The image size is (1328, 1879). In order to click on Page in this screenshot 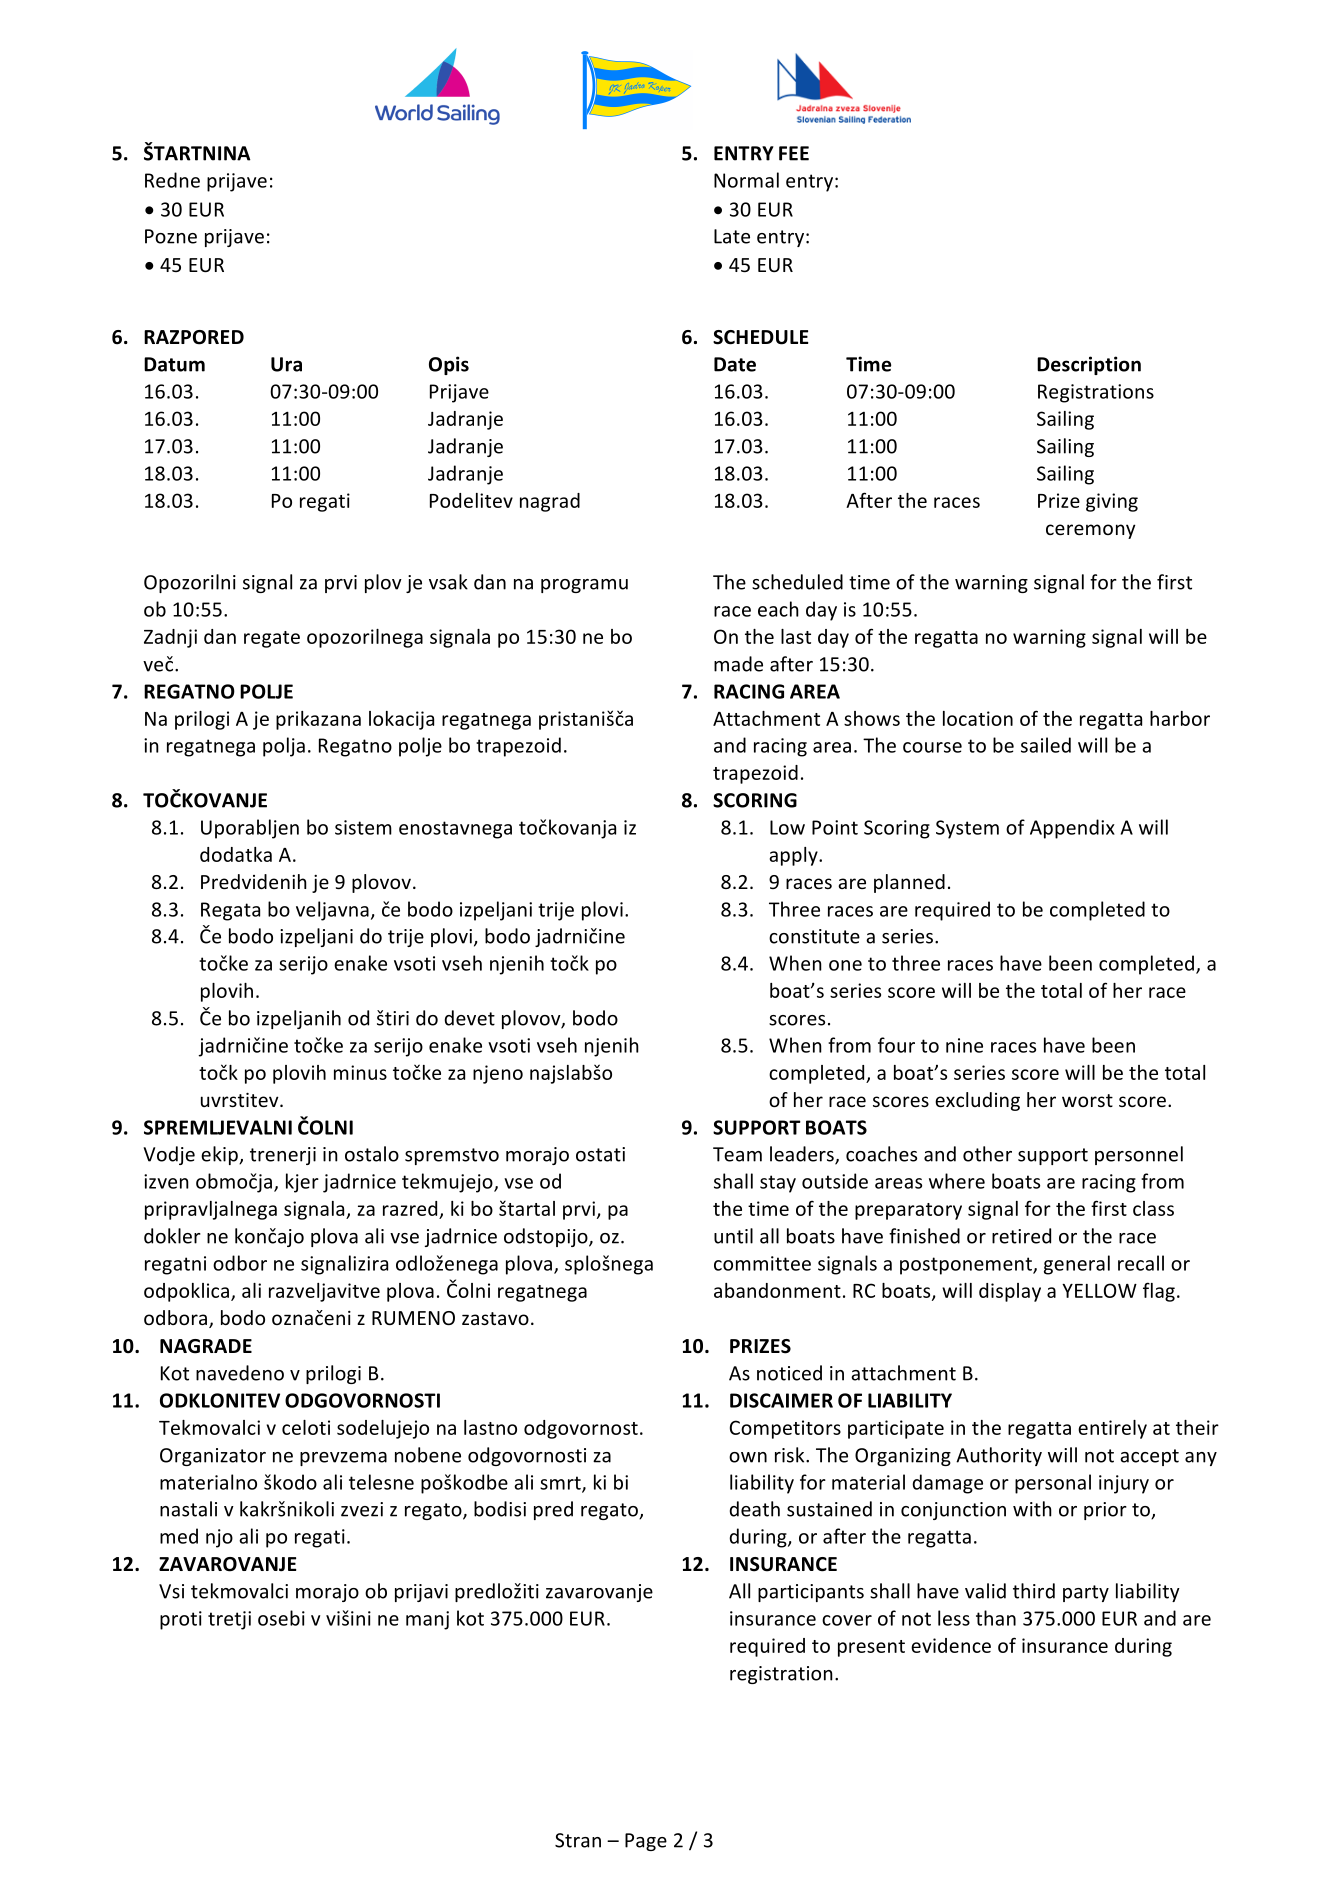, I will do `click(646, 1842)`.
